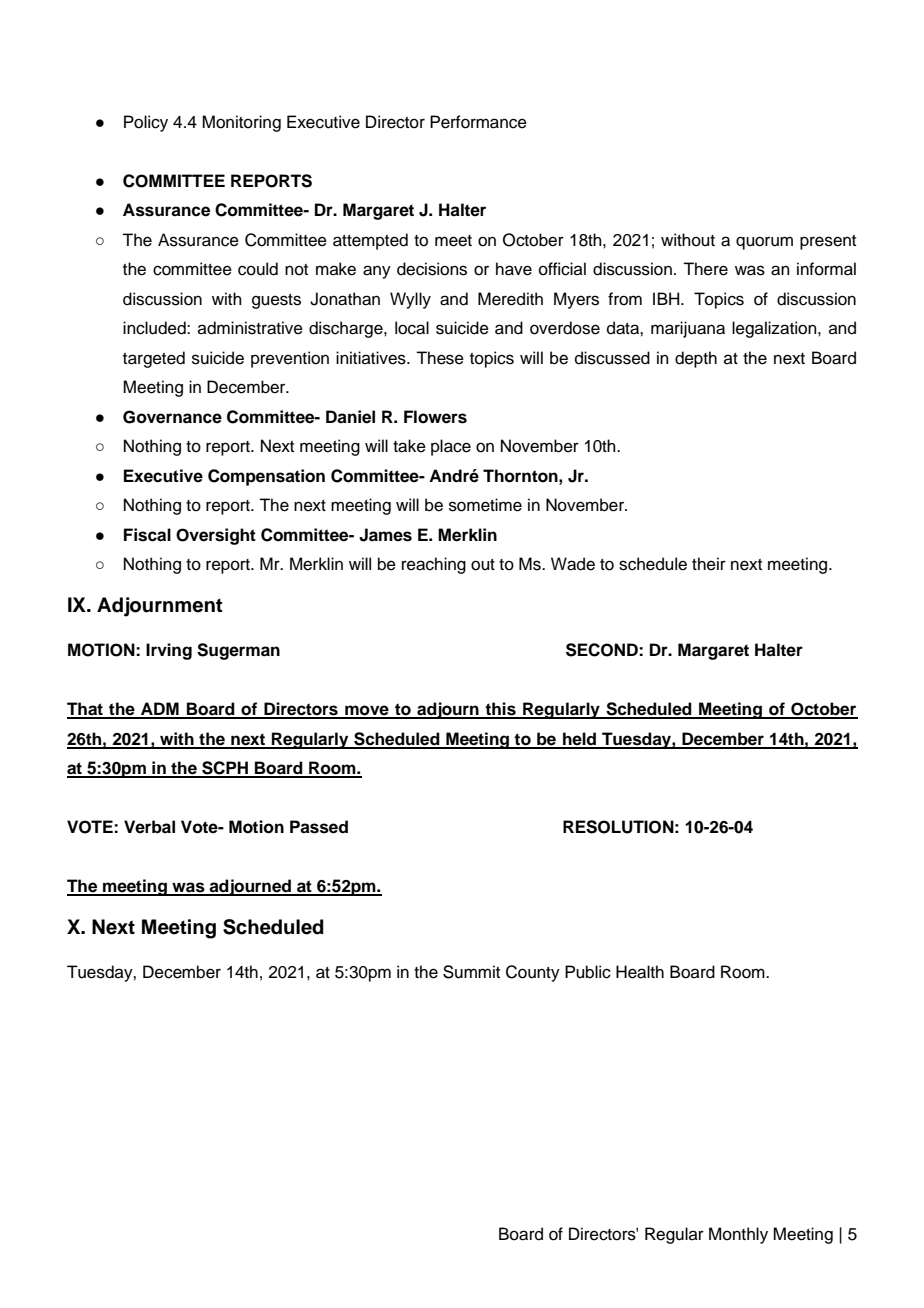 This screenshot has height=1308, width=924. What do you see at coordinates (764, 243) in the screenshot?
I see `quorum` at bounding box center [764, 243].
